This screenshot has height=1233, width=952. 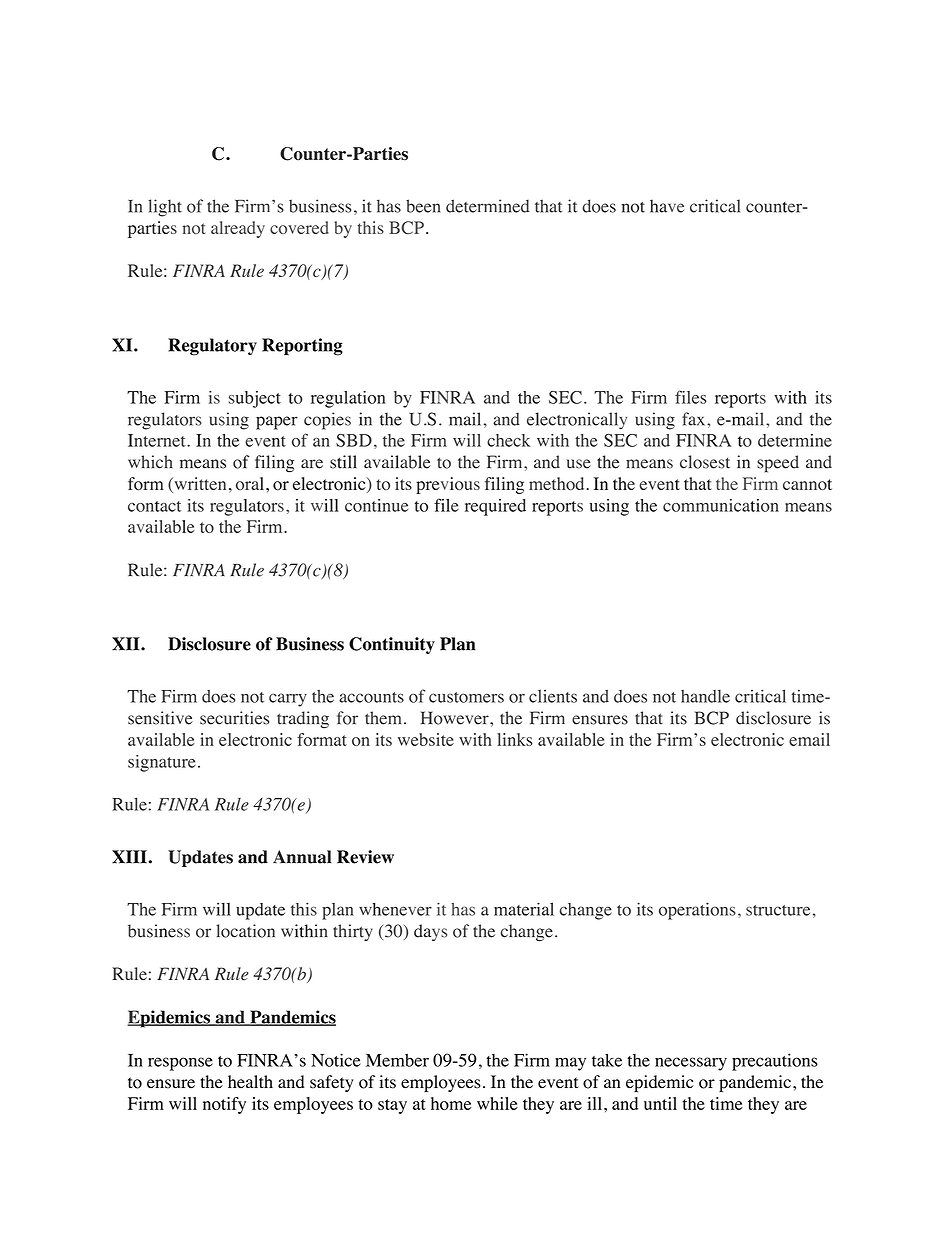 I want to click on health, so click(x=250, y=1082).
